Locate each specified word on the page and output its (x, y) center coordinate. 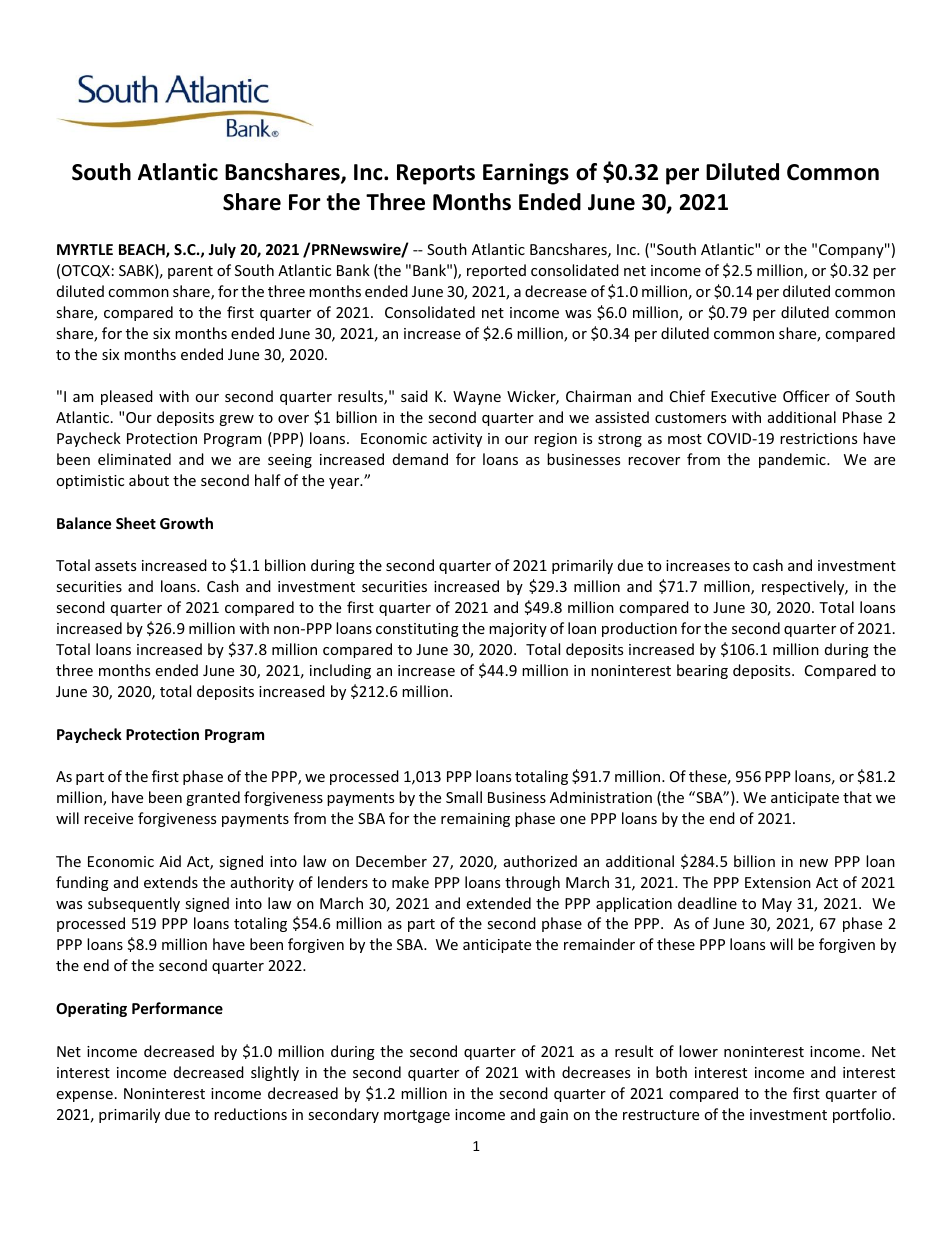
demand (420, 459)
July (222, 250)
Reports (436, 174)
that (857, 797)
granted (213, 798)
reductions (250, 1114)
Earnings (526, 174)
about (149, 480)
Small (464, 797)
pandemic (793, 460)
